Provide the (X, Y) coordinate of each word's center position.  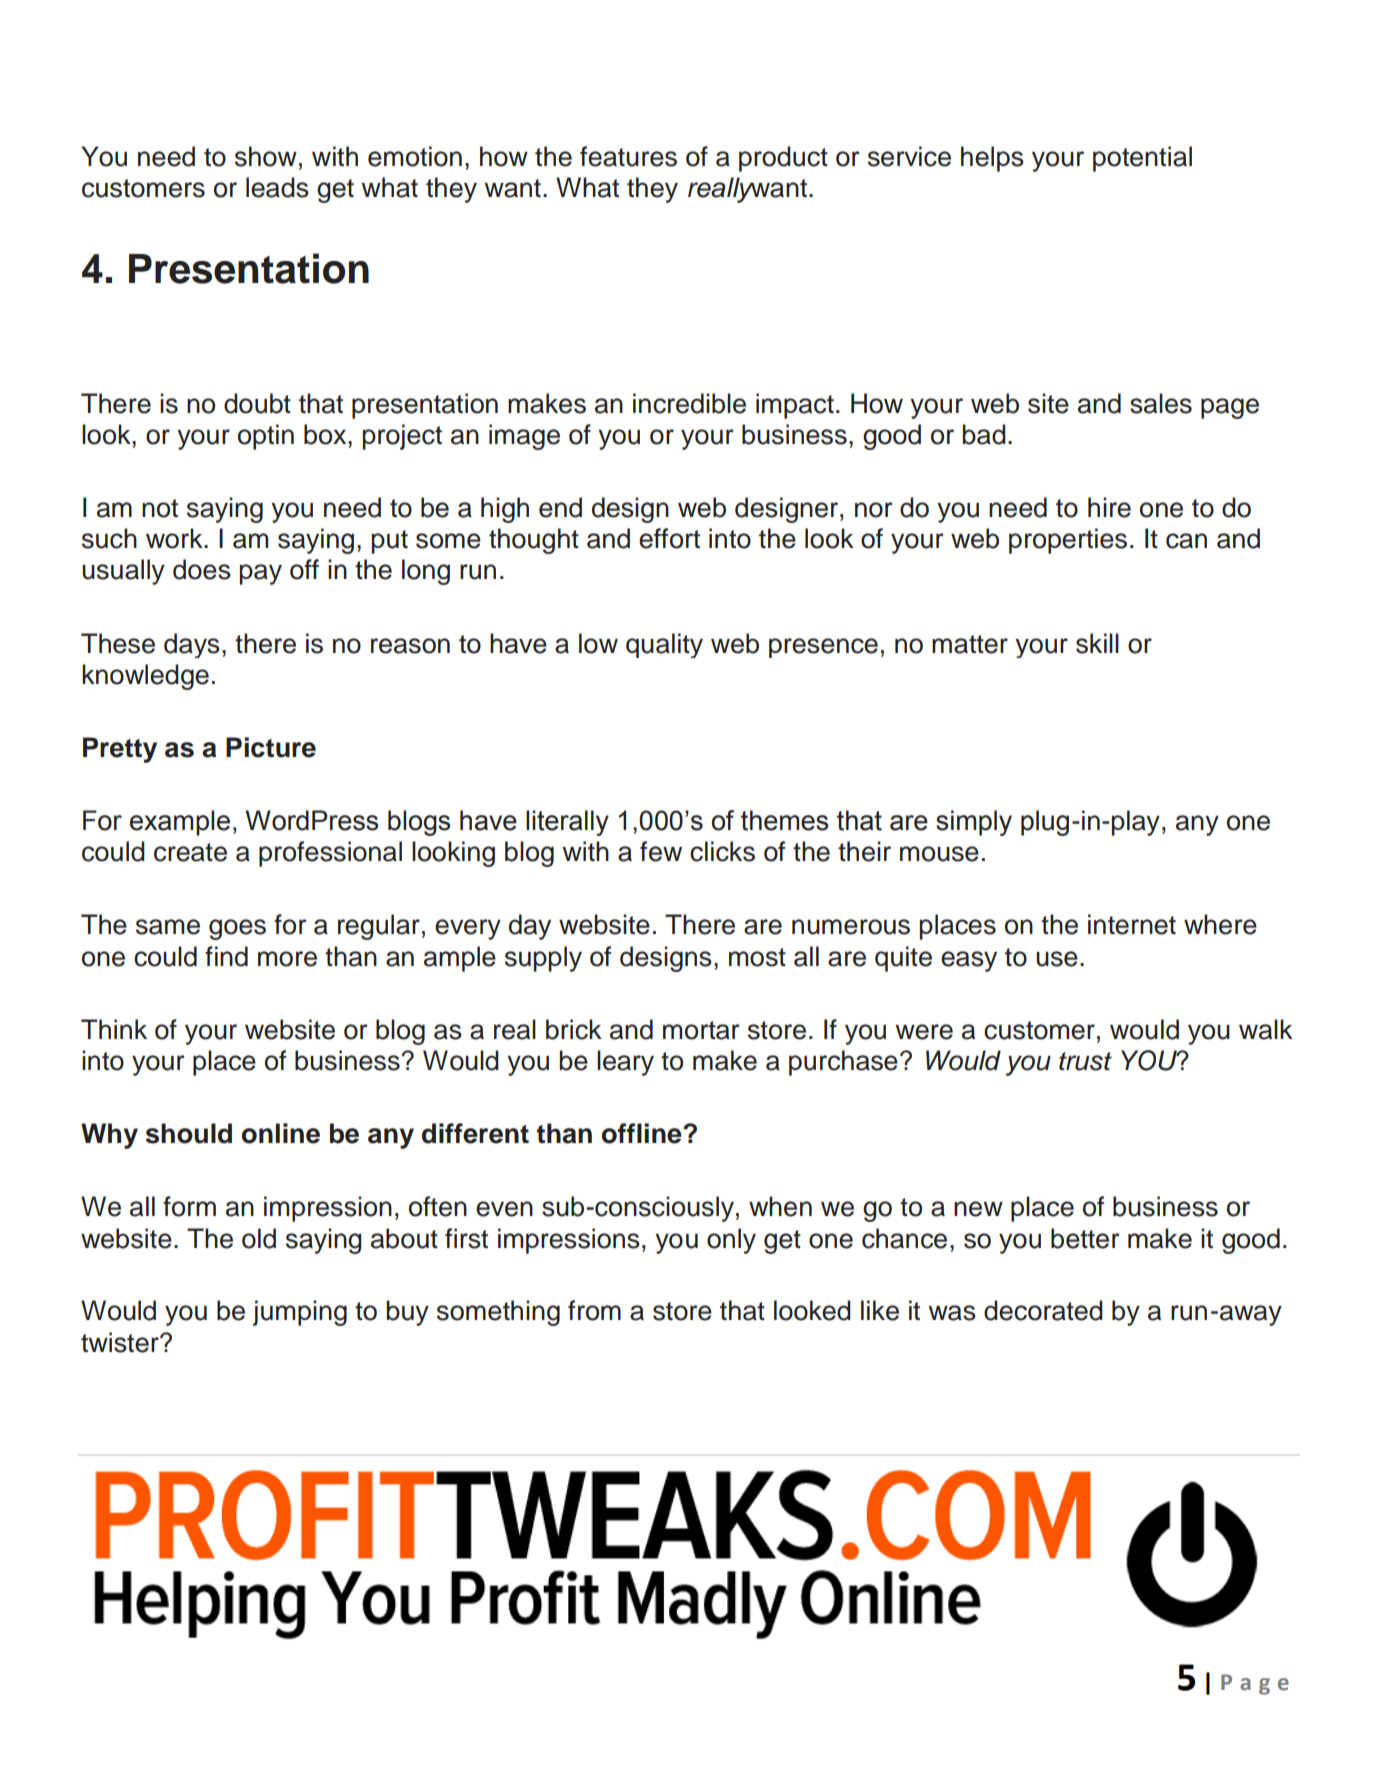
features (628, 156)
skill (1097, 643)
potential (1142, 159)
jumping (300, 1313)
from (594, 1310)
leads (277, 187)
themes (784, 820)
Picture (271, 747)
